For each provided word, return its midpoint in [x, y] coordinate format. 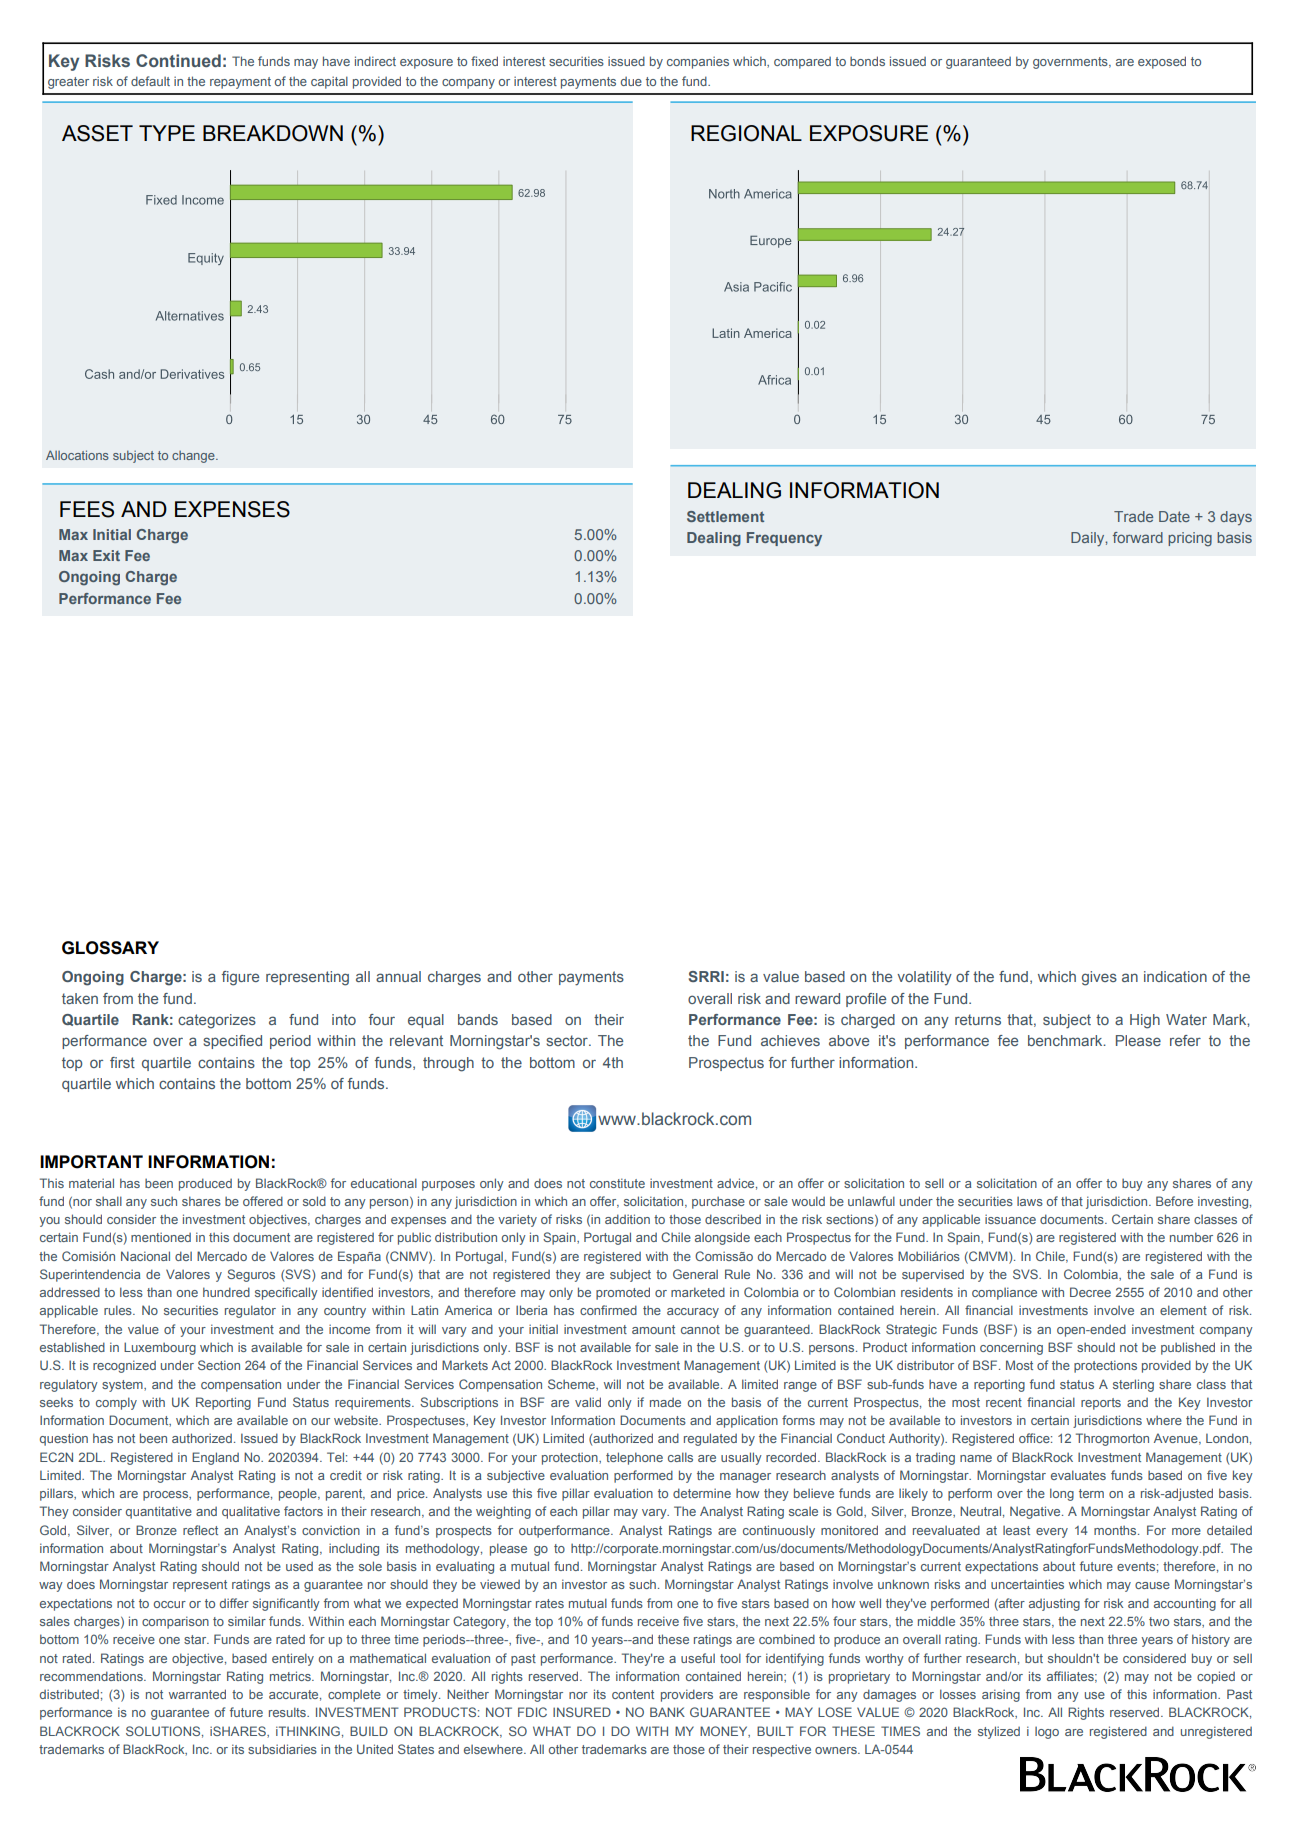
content [633, 1694]
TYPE [167, 133]
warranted [197, 1694]
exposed [1162, 62]
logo [1047, 1733]
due [631, 81]
